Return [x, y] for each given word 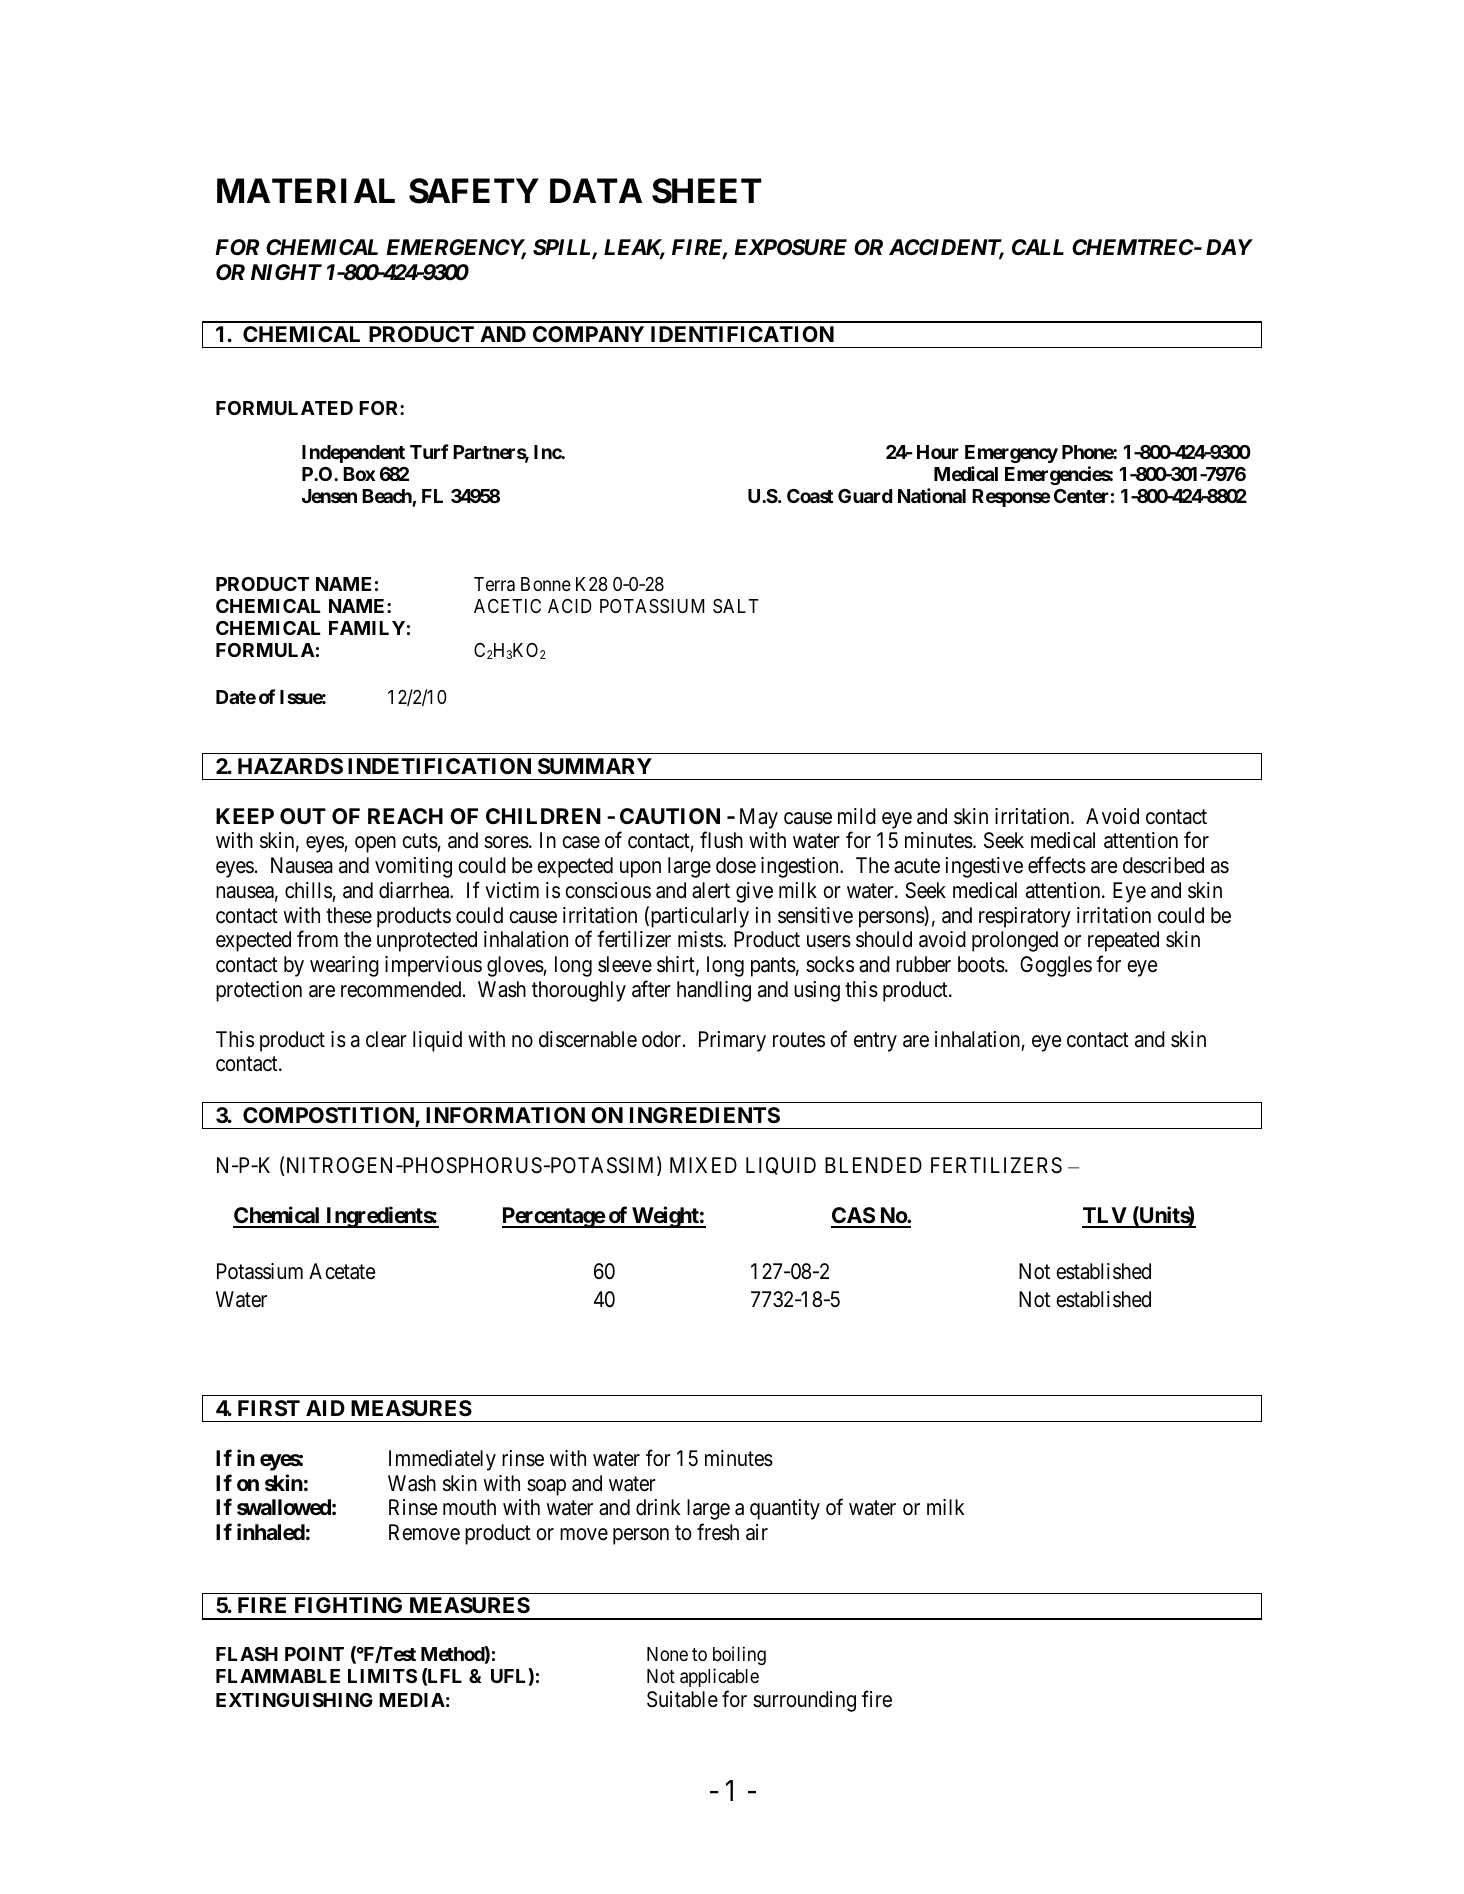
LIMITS [382, 1676]
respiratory [1025, 917]
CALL [1038, 247]
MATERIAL [306, 190]
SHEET [706, 191]
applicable [719, 1677]
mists [701, 939]
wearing [344, 966]
